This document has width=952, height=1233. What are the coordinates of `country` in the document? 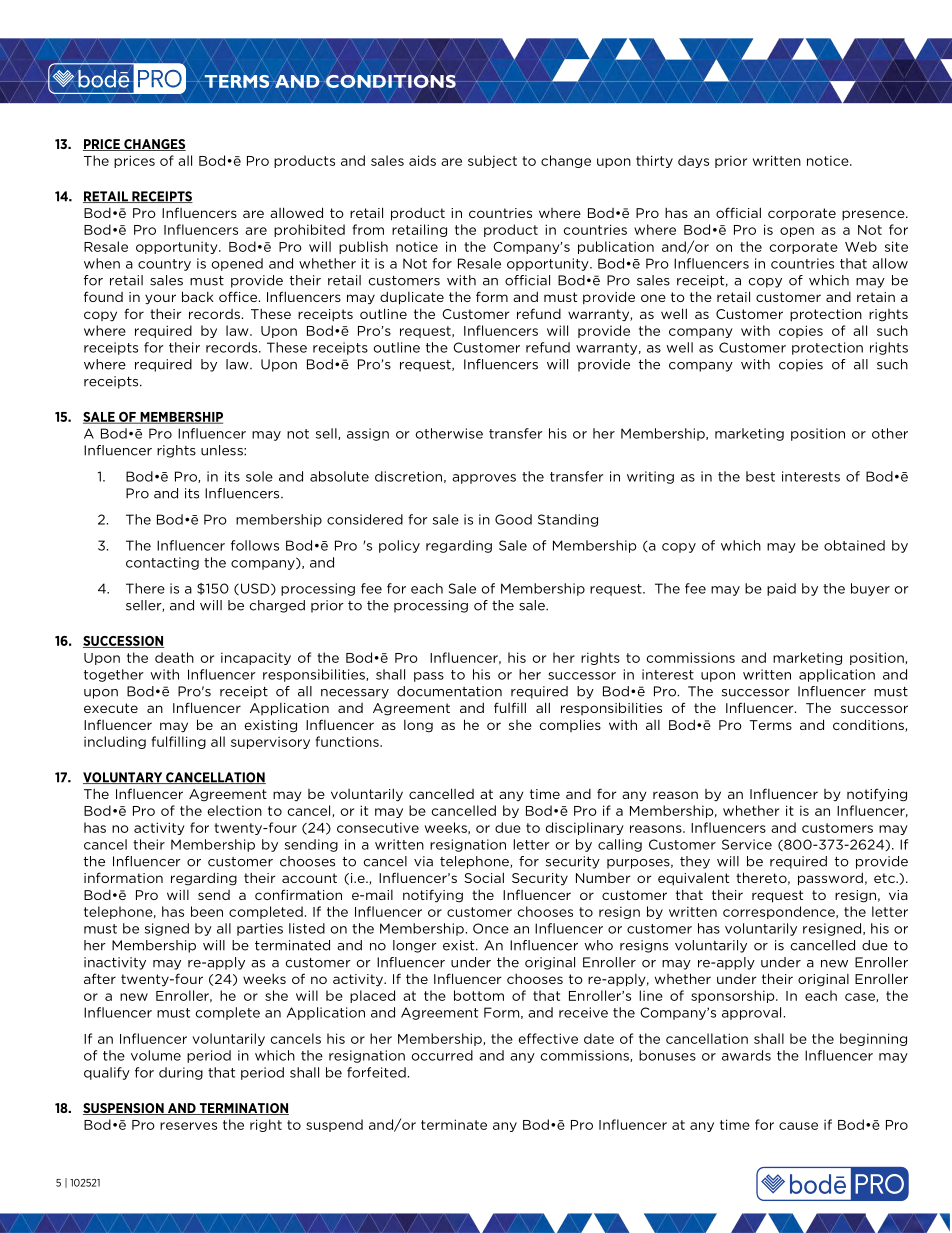 It's located at (164, 265).
